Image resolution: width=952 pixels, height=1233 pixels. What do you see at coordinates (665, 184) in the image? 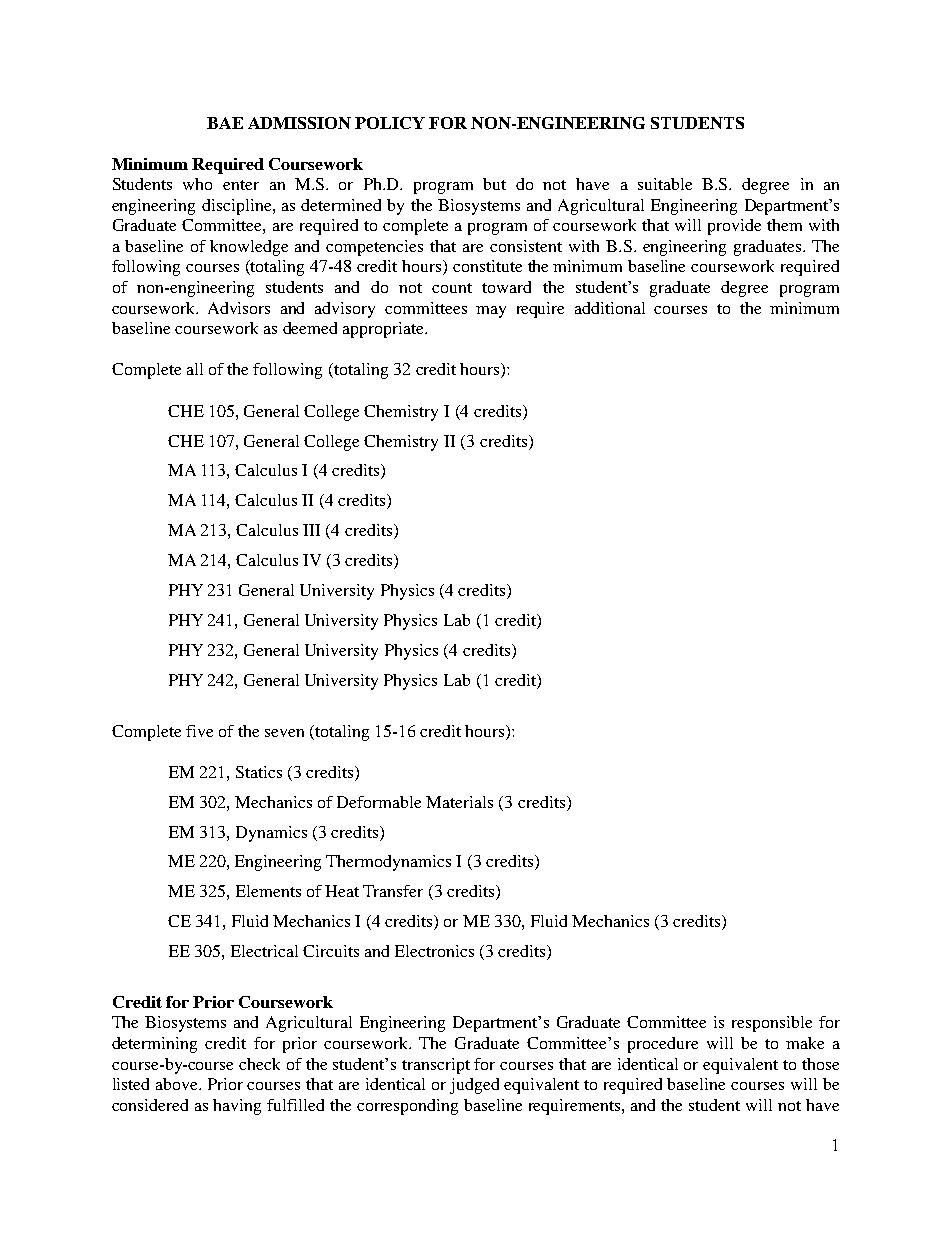
I see `suitable` at bounding box center [665, 184].
